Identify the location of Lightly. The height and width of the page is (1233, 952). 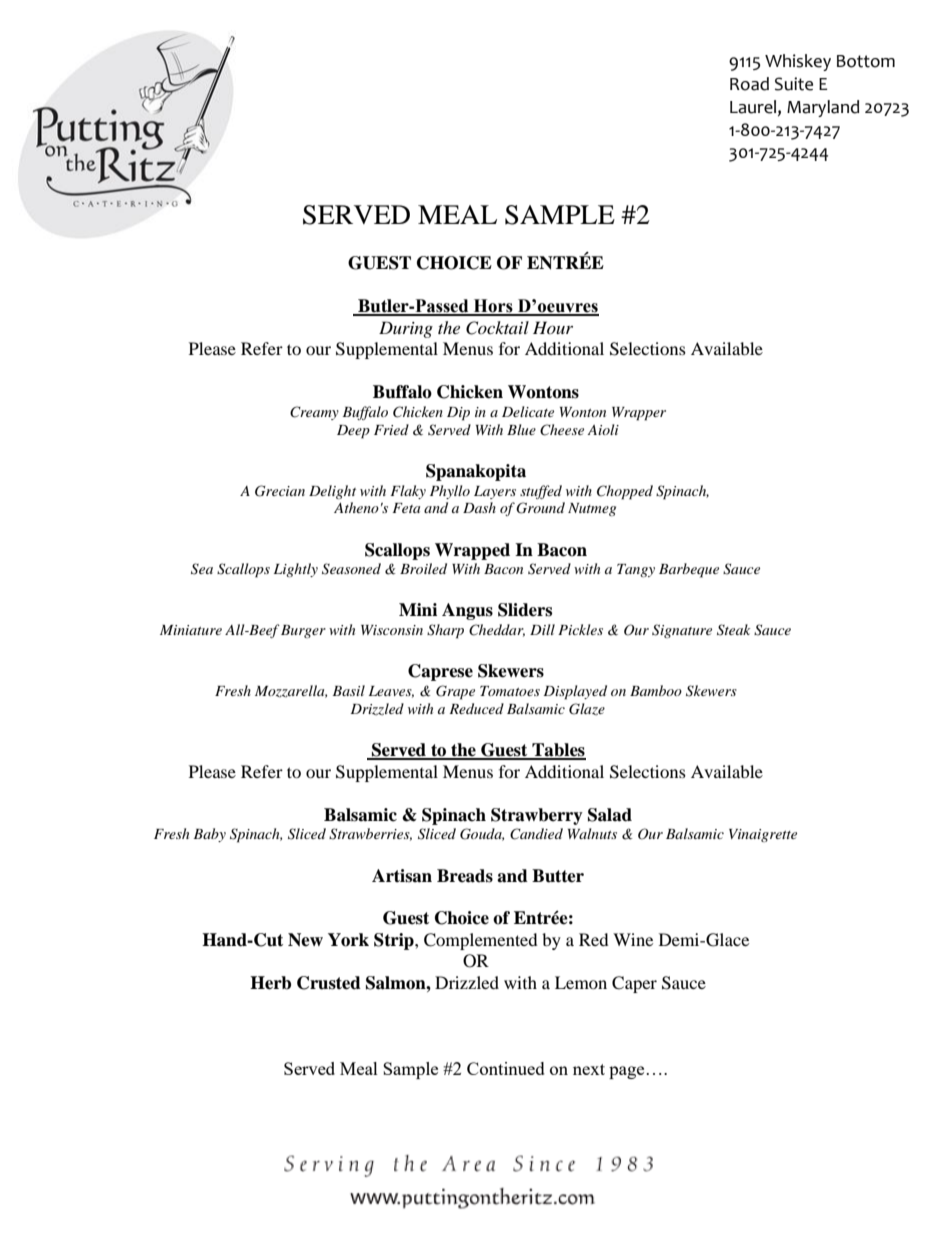
(296, 570).
